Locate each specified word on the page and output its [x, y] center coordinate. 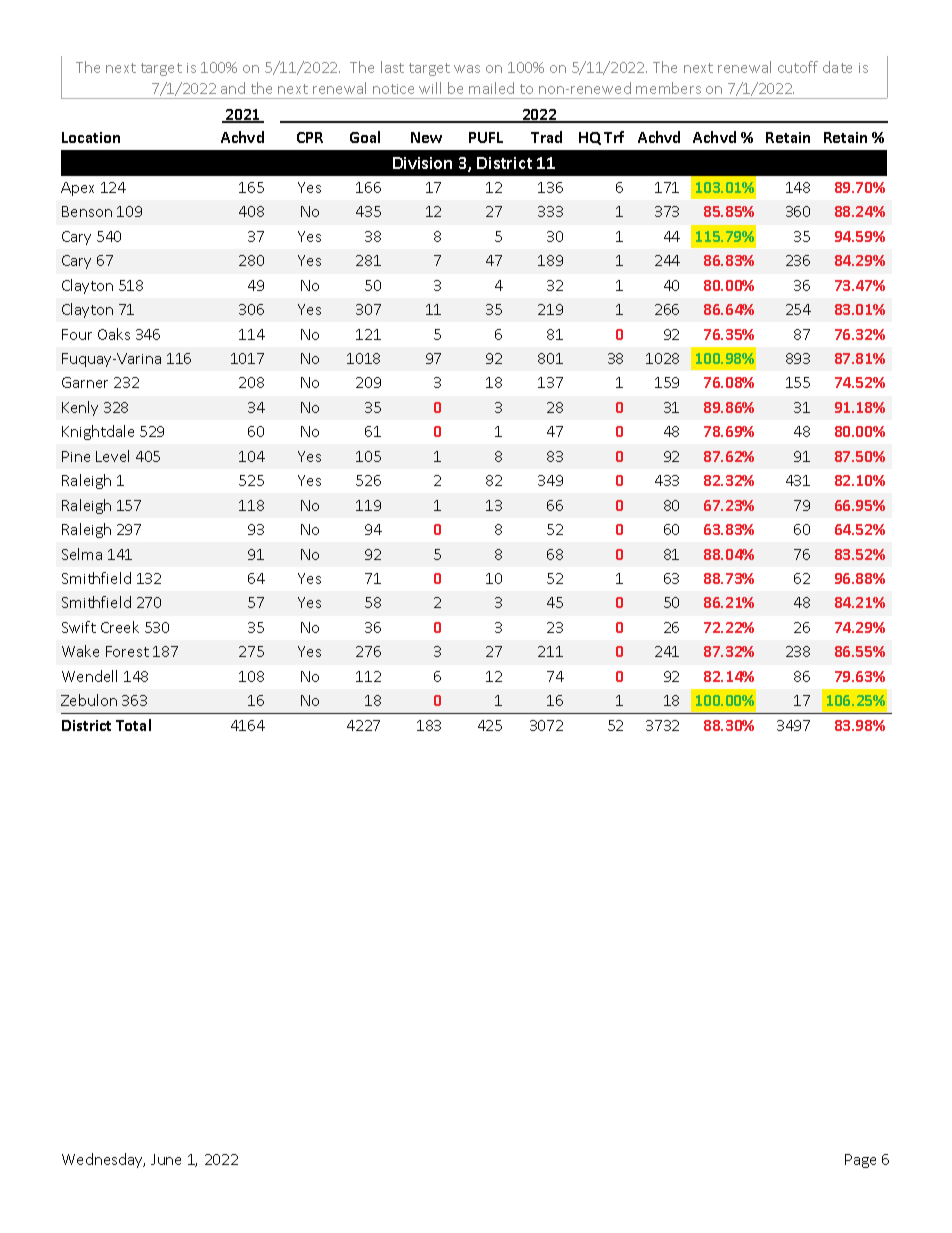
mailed [491, 88]
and [233, 88]
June [166, 1159]
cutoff [798, 67]
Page [860, 1161]
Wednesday [103, 1160]
